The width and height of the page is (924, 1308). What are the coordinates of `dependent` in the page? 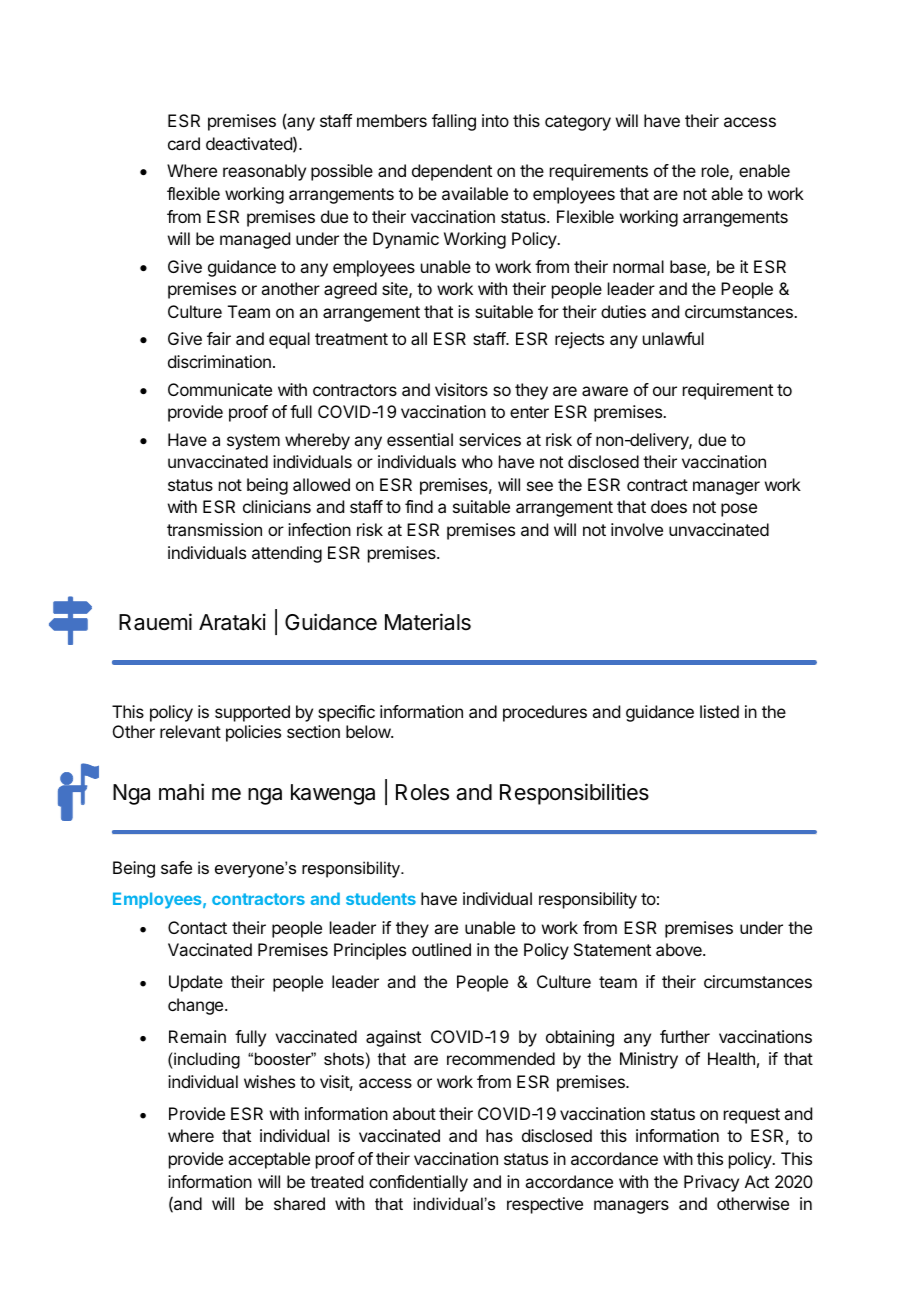 It's located at (452, 172).
